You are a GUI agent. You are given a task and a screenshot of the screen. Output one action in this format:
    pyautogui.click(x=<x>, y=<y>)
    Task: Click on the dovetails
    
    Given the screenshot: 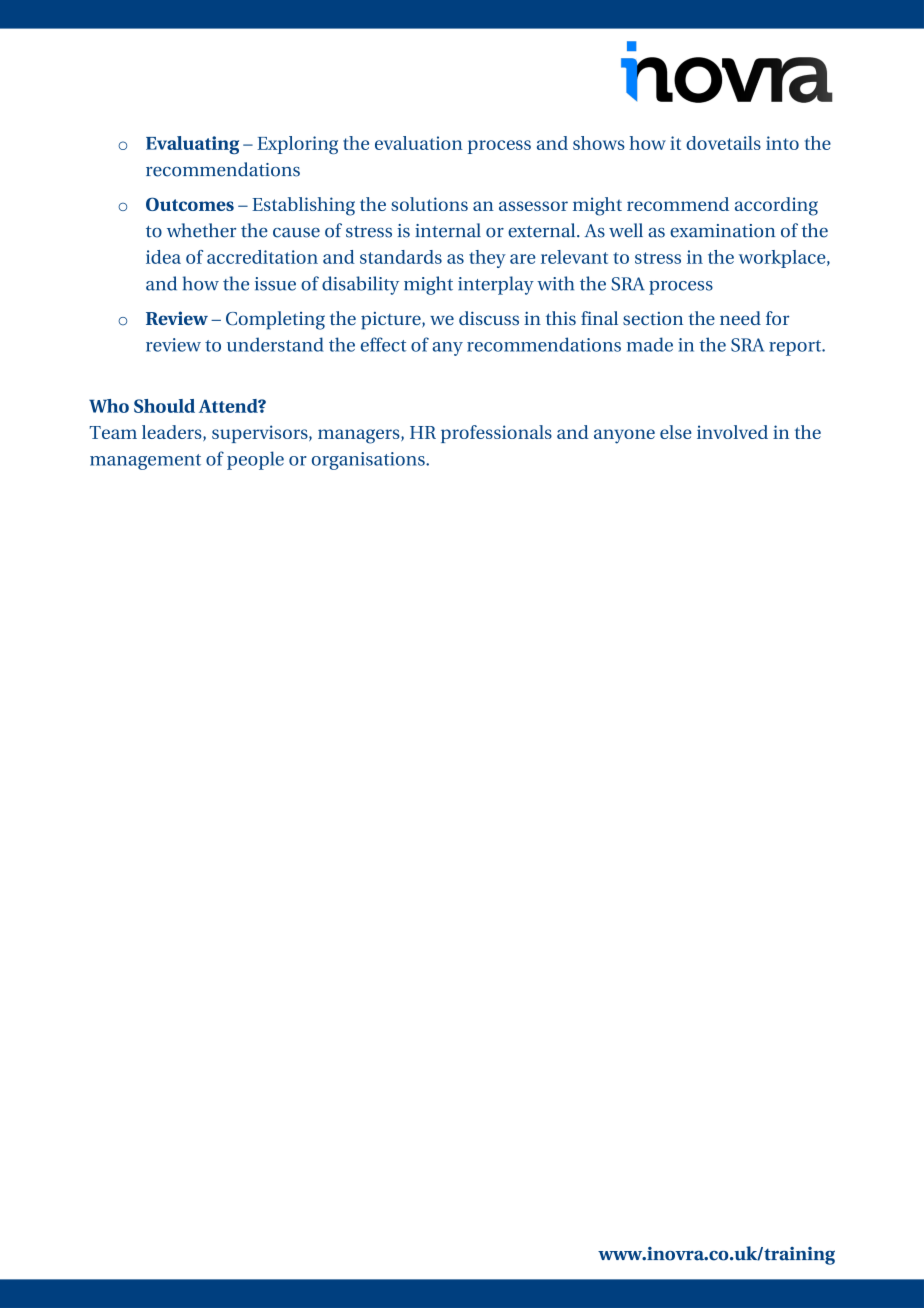 What is the action you would take?
    pyautogui.click(x=723, y=143)
